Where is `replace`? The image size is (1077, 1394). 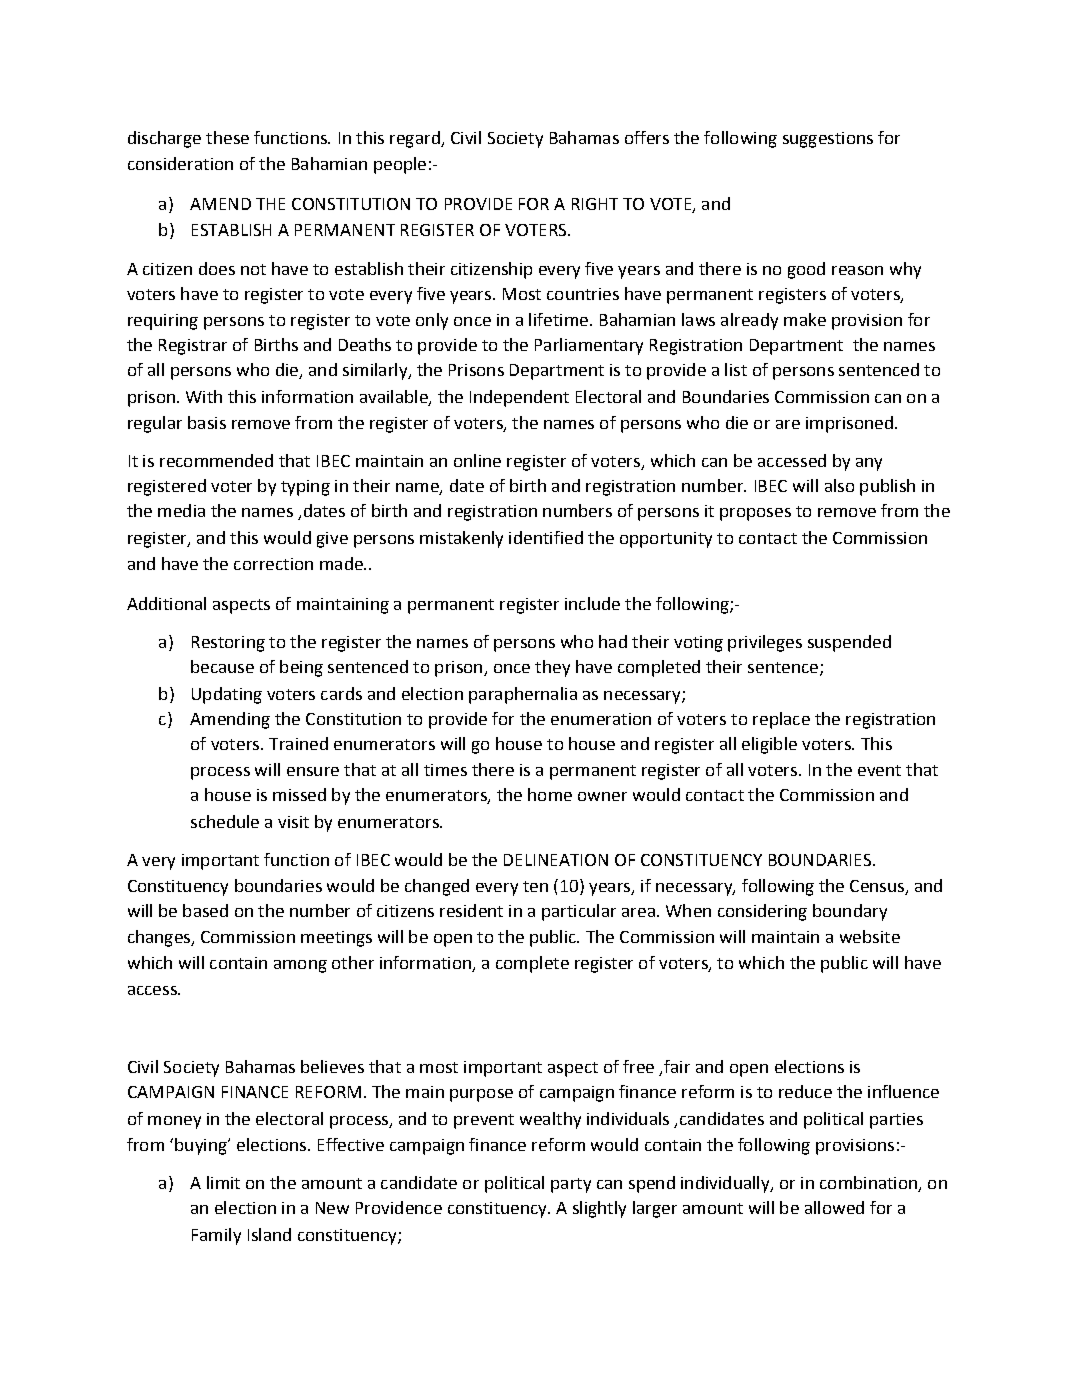 replace is located at coordinates (781, 720).
